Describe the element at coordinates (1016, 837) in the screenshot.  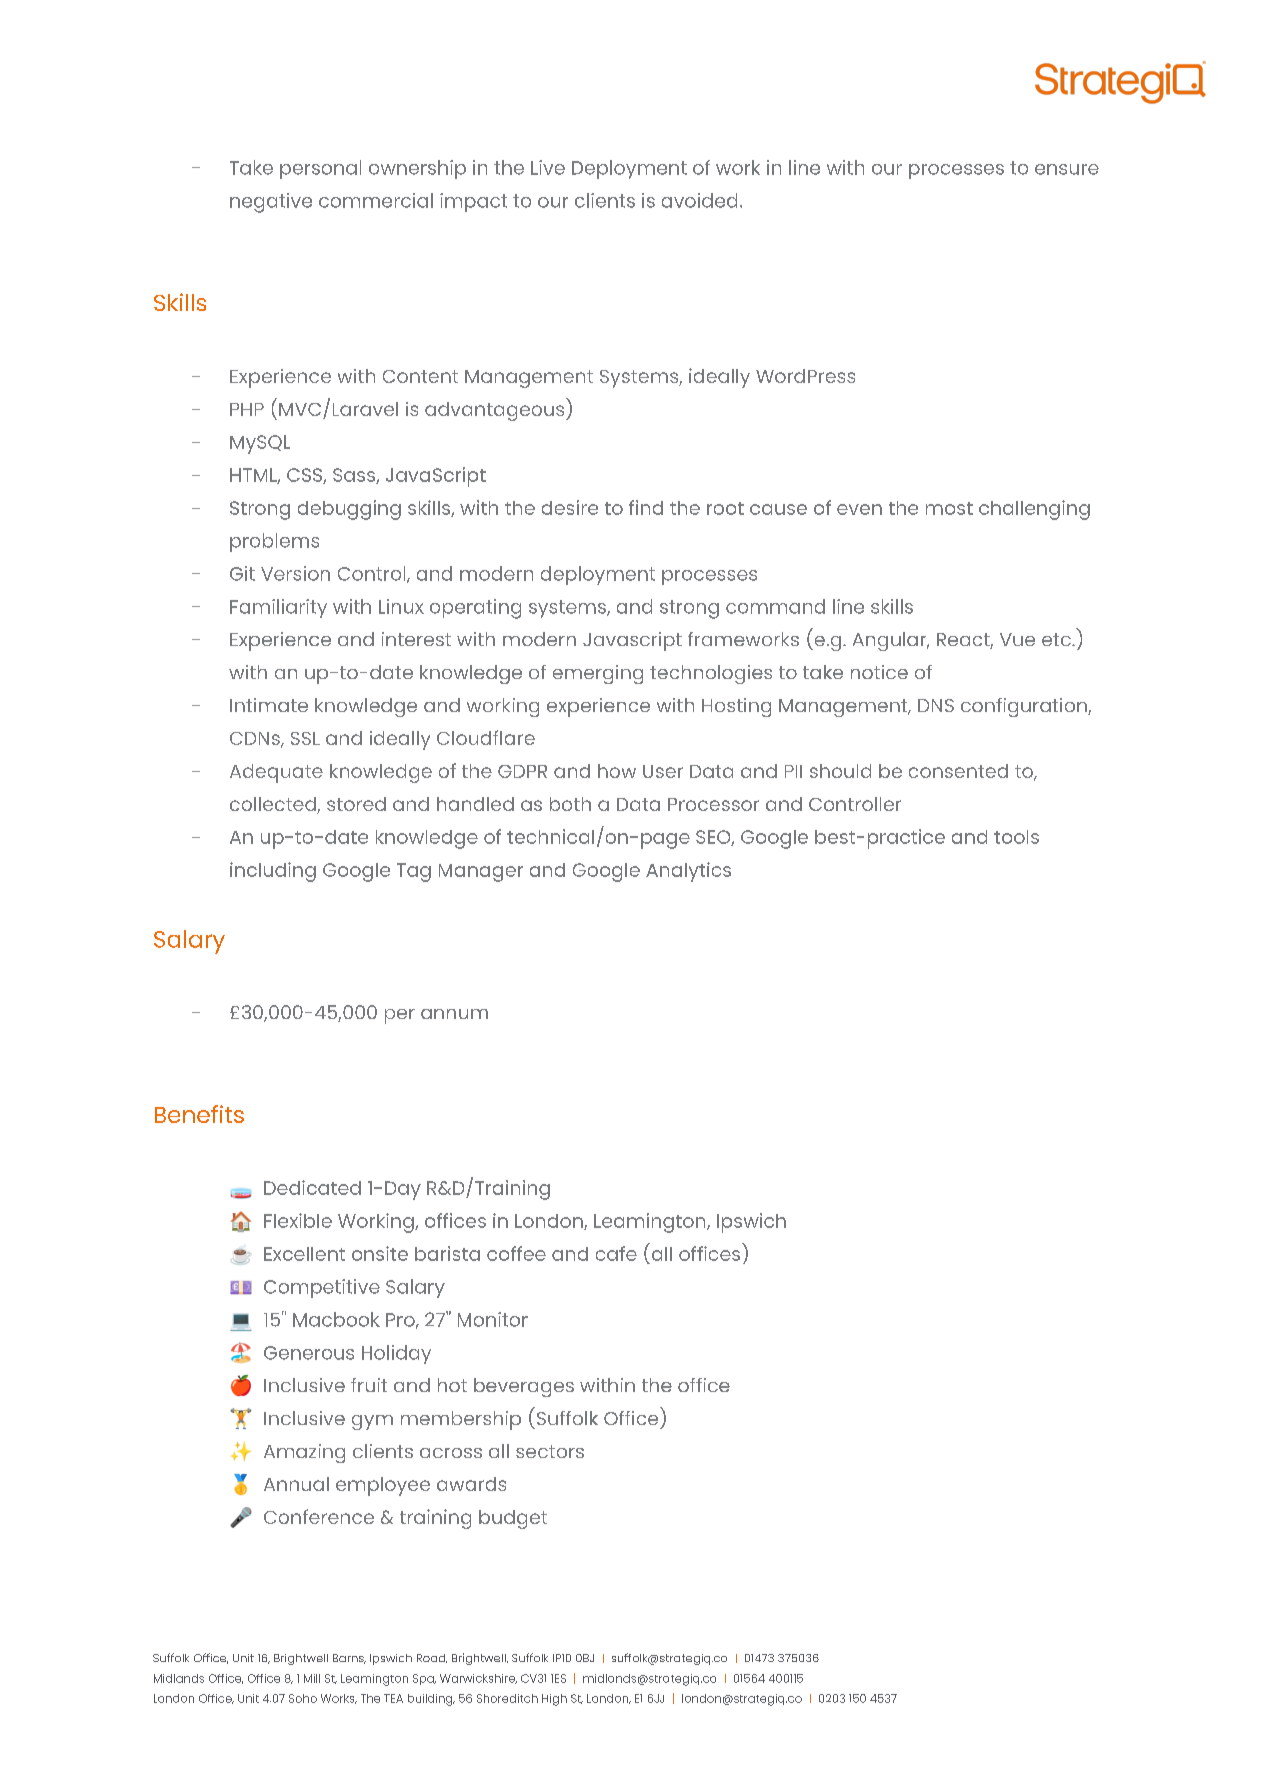
I see `tools` at that location.
